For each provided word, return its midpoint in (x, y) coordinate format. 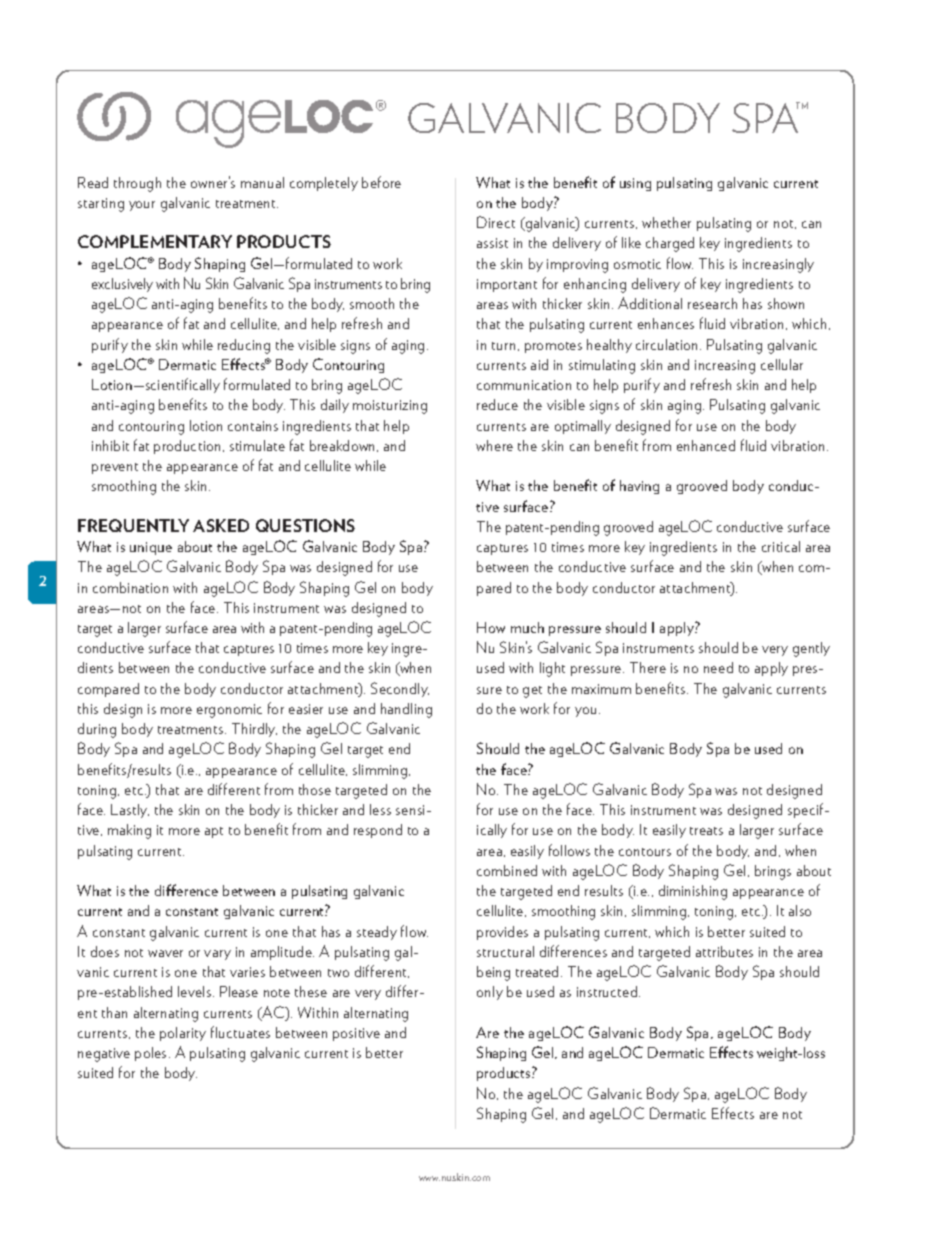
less (380, 809)
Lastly (130, 811)
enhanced (706, 445)
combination (130, 587)
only (490, 993)
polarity (183, 1034)
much (527, 627)
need (718, 667)
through (137, 184)
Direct (496, 222)
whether (666, 222)
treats (706, 831)
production (187, 447)
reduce (497, 404)
